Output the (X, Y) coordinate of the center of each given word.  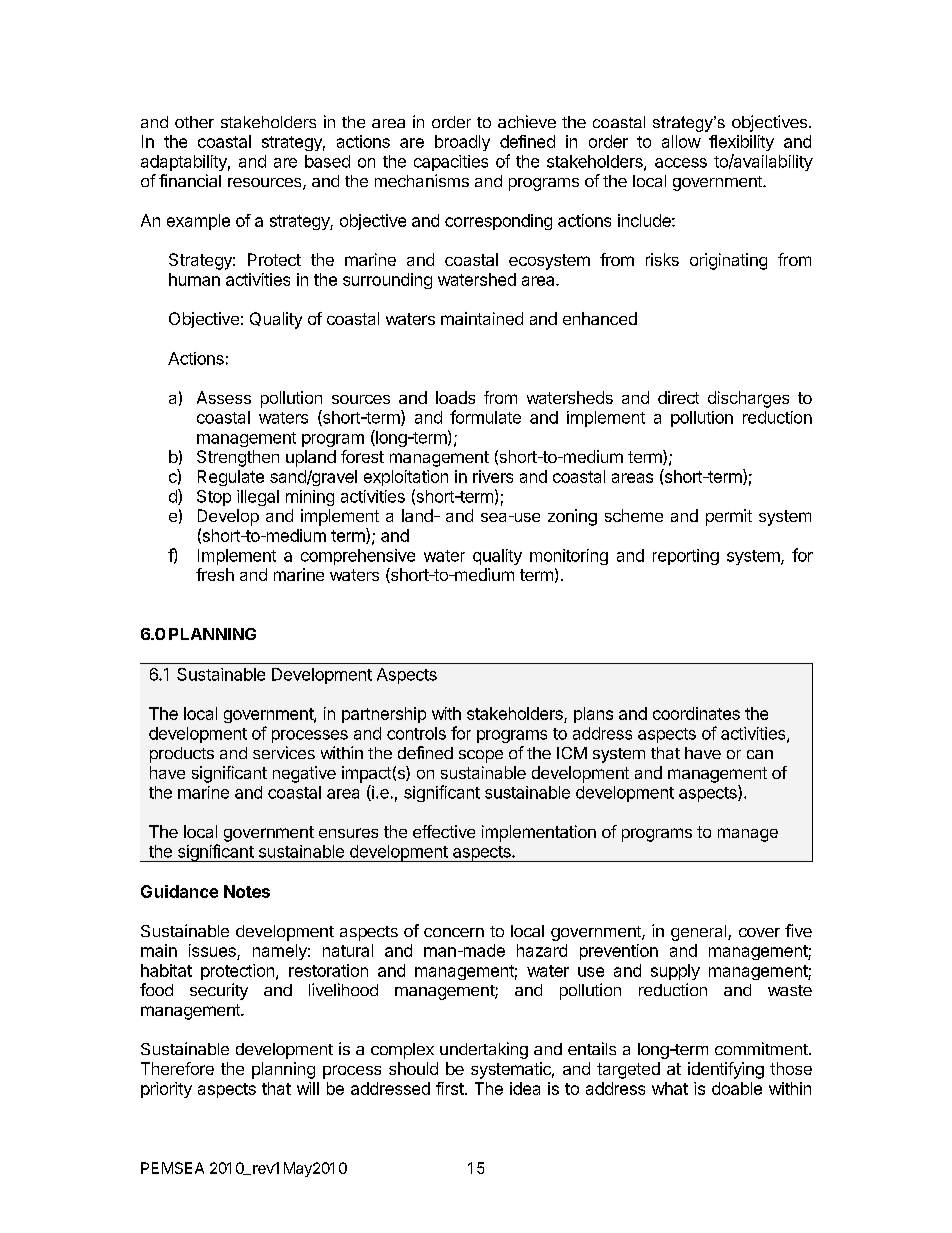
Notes (247, 891)
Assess (224, 397)
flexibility (741, 143)
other (194, 122)
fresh (215, 574)
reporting (686, 557)
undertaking (484, 1050)
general (700, 933)
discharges (748, 399)
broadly (462, 143)
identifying (726, 1070)
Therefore (177, 1068)
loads (455, 397)
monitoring (569, 557)
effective (444, 831)
